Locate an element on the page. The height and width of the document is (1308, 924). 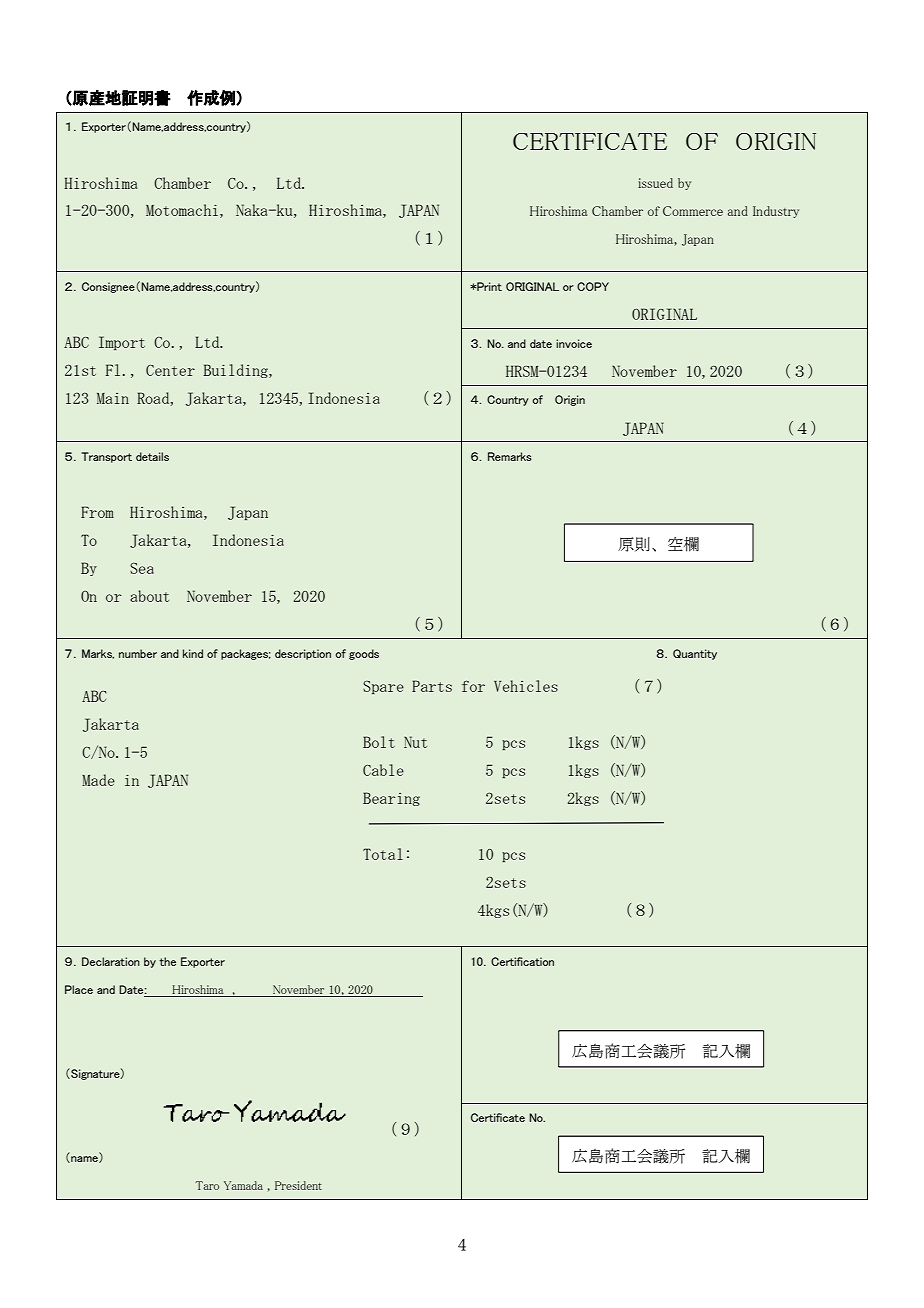
COPY is located at coordinates (593, 286).
